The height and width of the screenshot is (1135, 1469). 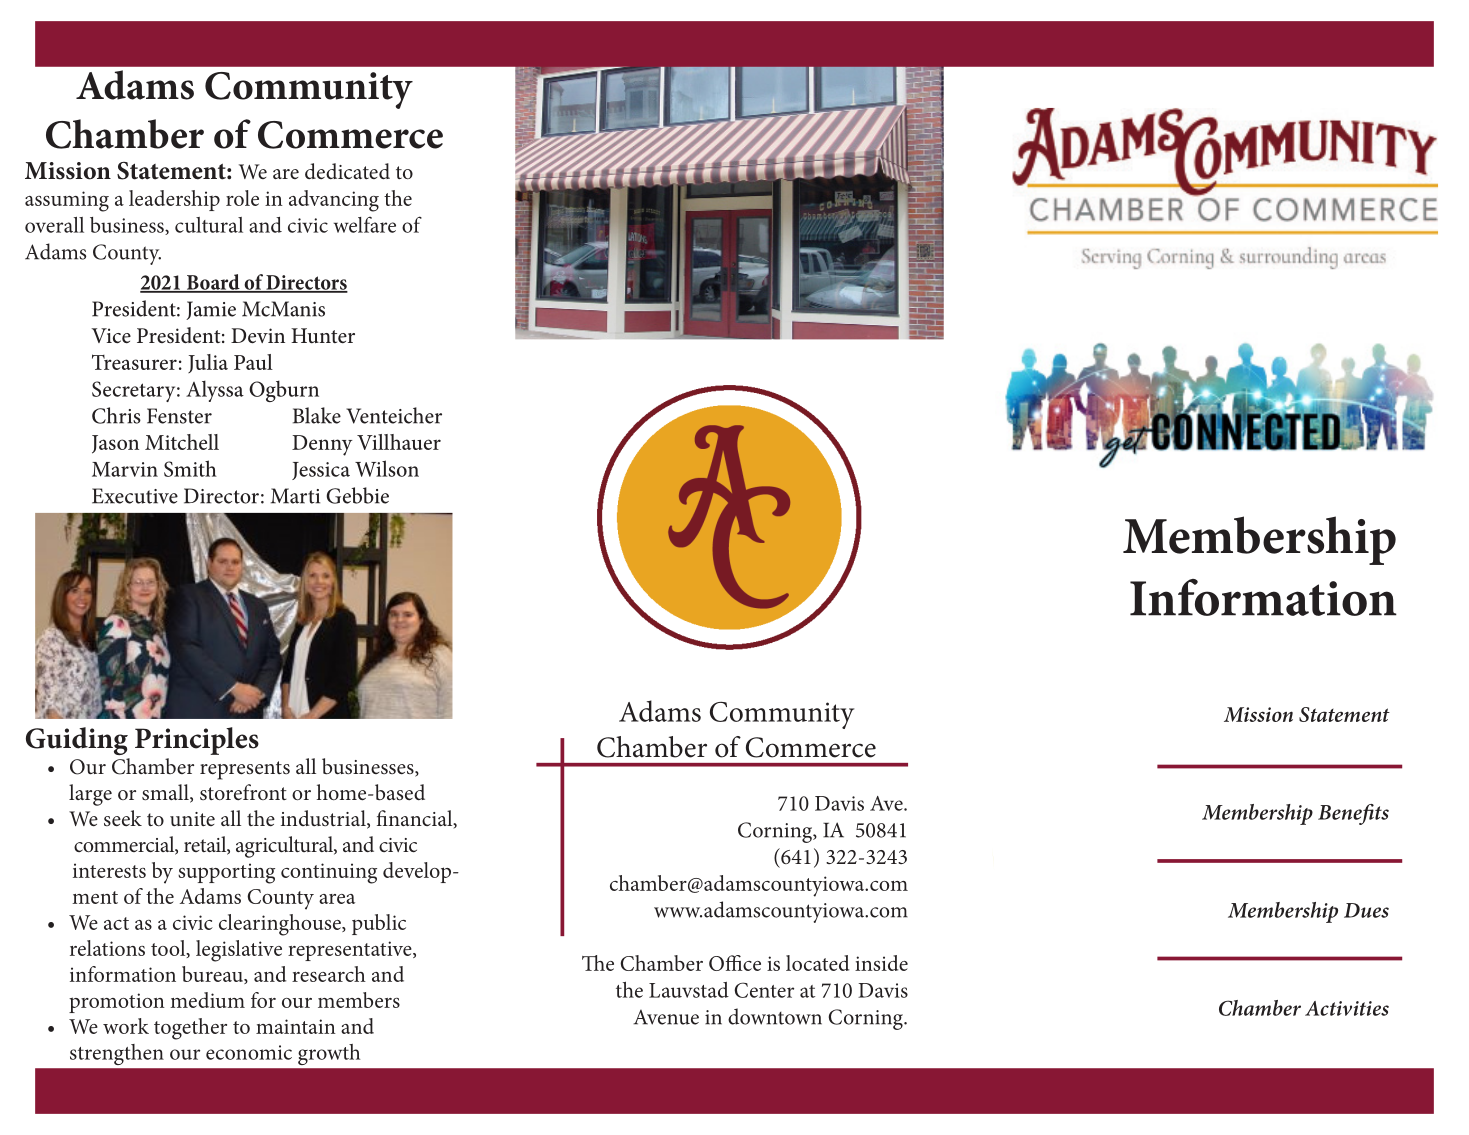 I want to click on Executive, so click(x=135, y=496).
